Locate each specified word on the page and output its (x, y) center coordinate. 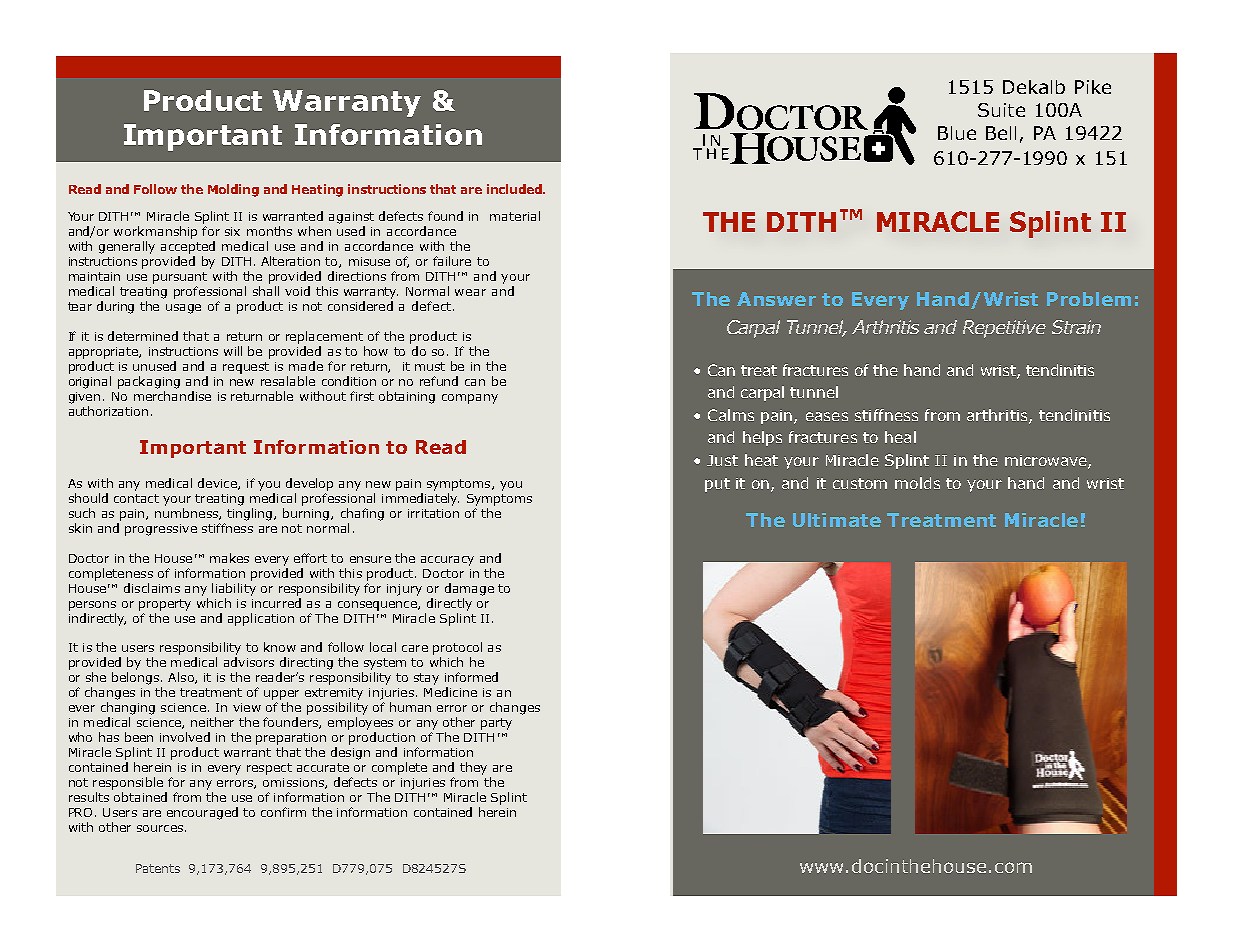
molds (917, 483)
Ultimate (837, 520)
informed (471, 677)
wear (470, 292)
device (218, 484)
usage (183, 309)
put (717, 485)
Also (182, 678)
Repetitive (1004, 329)
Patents (158, 868)
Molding (233, 190)
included (515, 189)
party (496, 724)
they (473, 768)
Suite (1001, 110)
